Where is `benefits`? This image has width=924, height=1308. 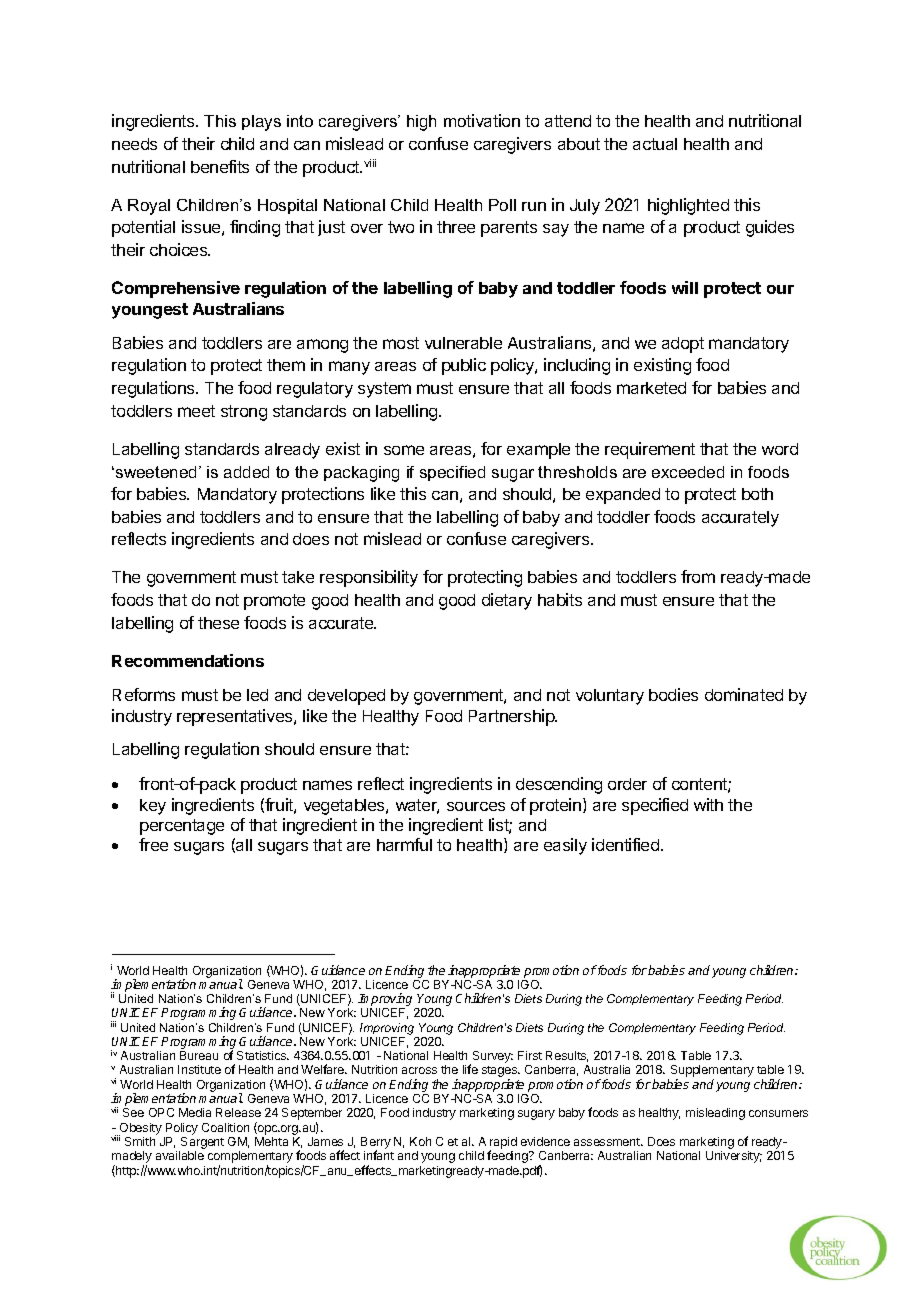
benefits is located at coordinates (220, 166).
